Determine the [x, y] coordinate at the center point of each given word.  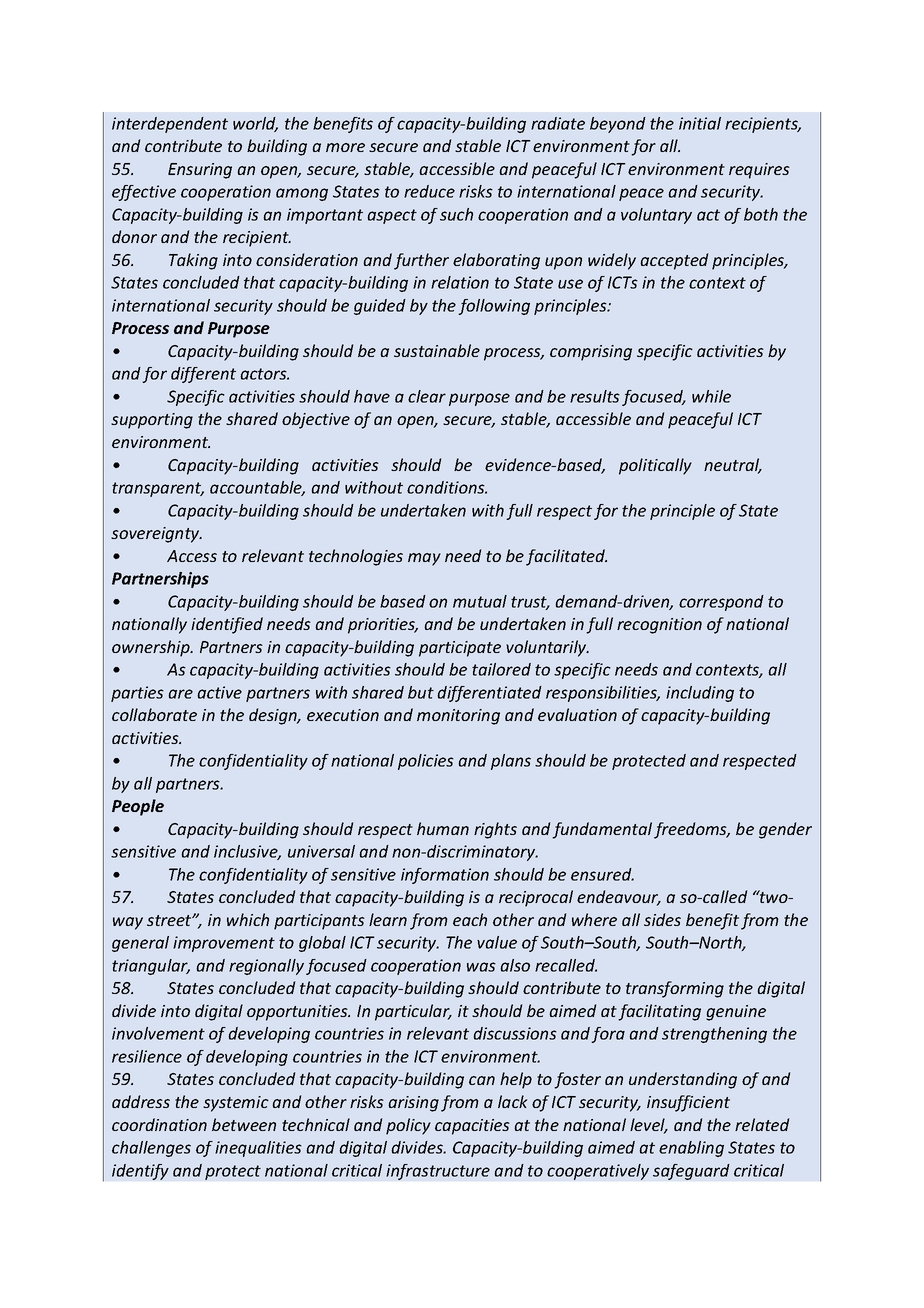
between [244, 1124]
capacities [472, 1127]
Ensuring [200, 171]
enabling [691, 1149]
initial [700, 123]
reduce [429, 191]
